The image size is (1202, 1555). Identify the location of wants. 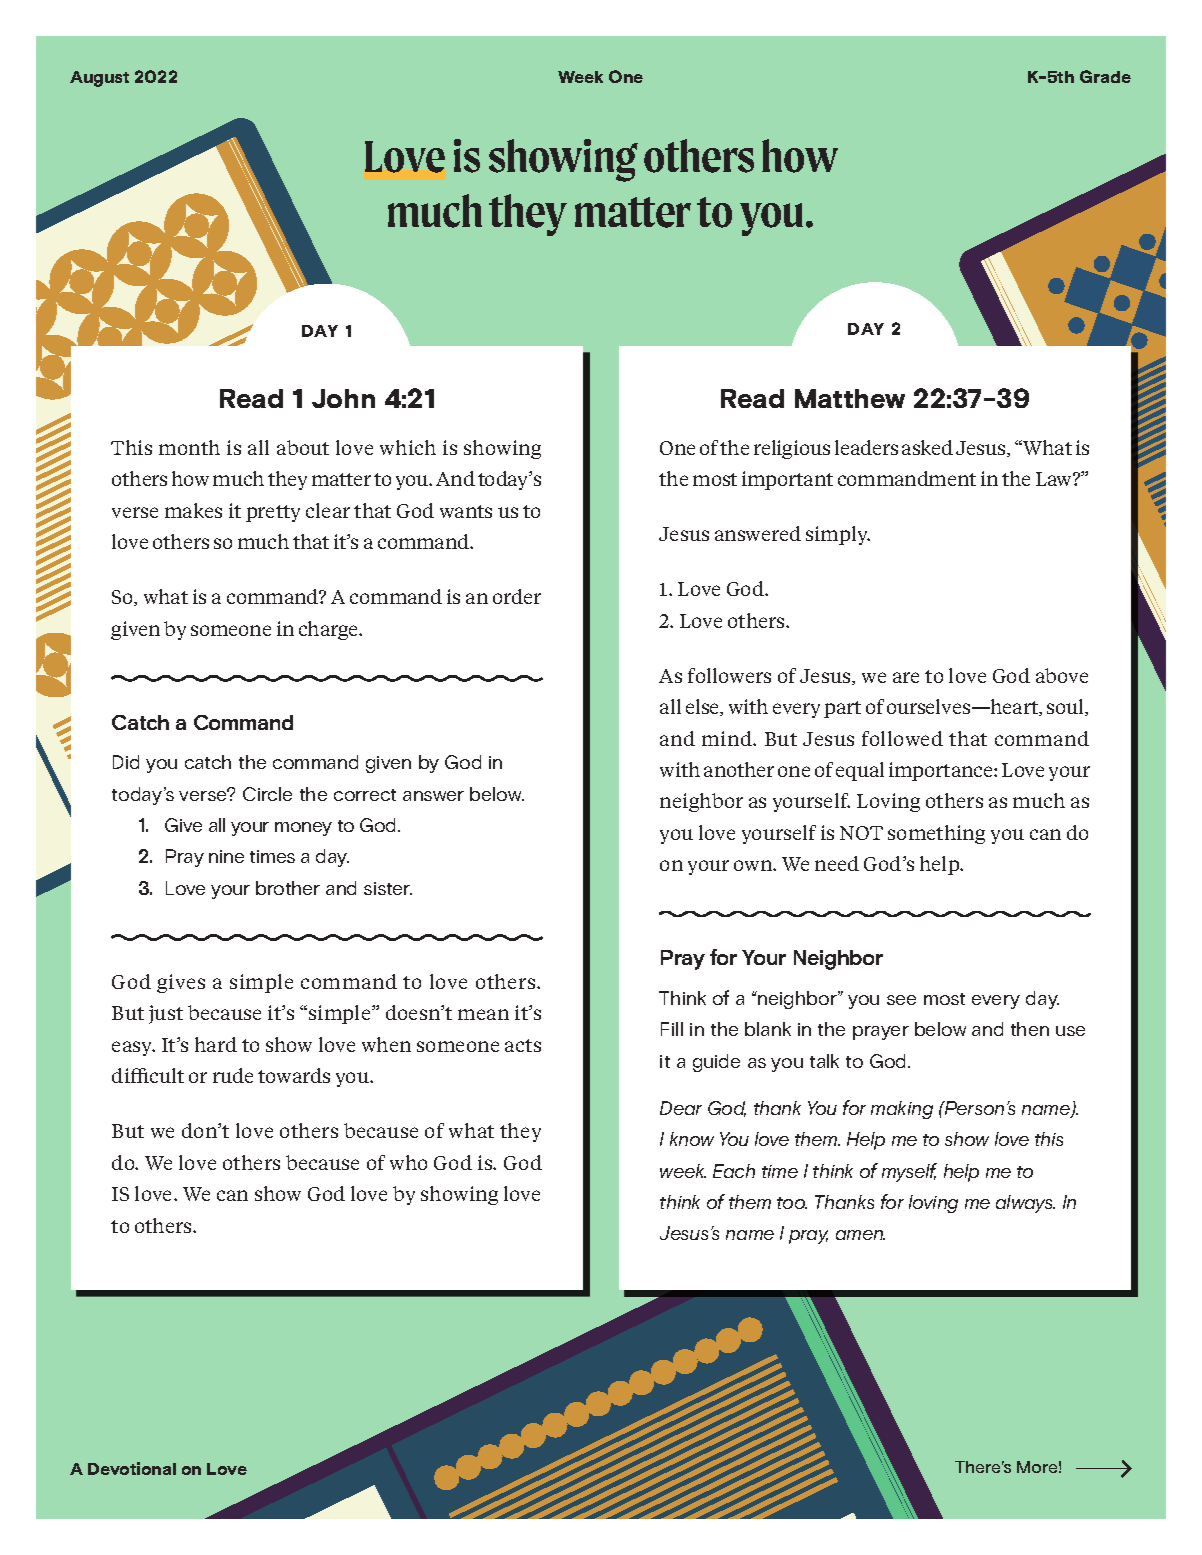
(466, 511).
